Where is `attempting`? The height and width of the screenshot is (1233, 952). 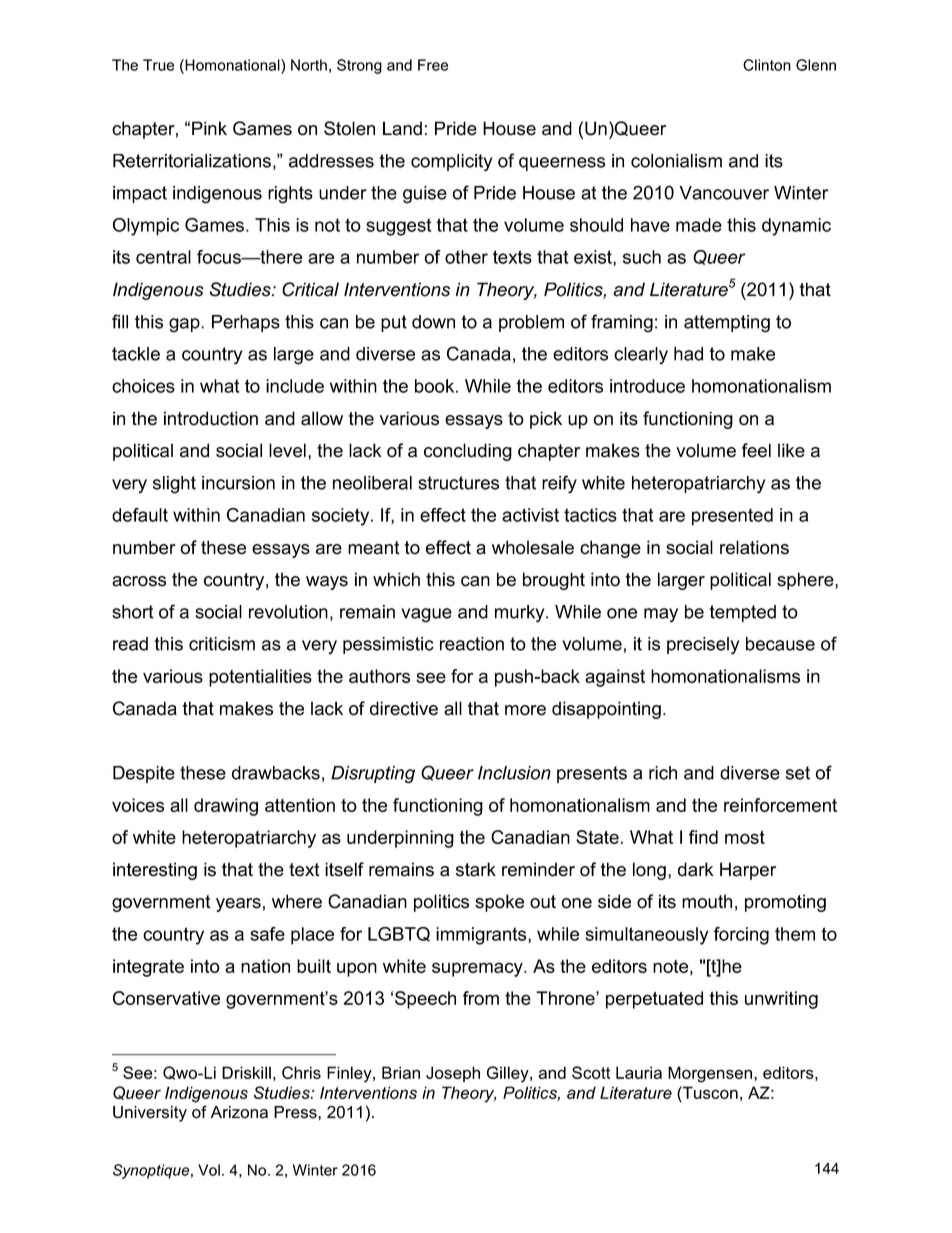 attempting is located at coordinates (727, 324).
